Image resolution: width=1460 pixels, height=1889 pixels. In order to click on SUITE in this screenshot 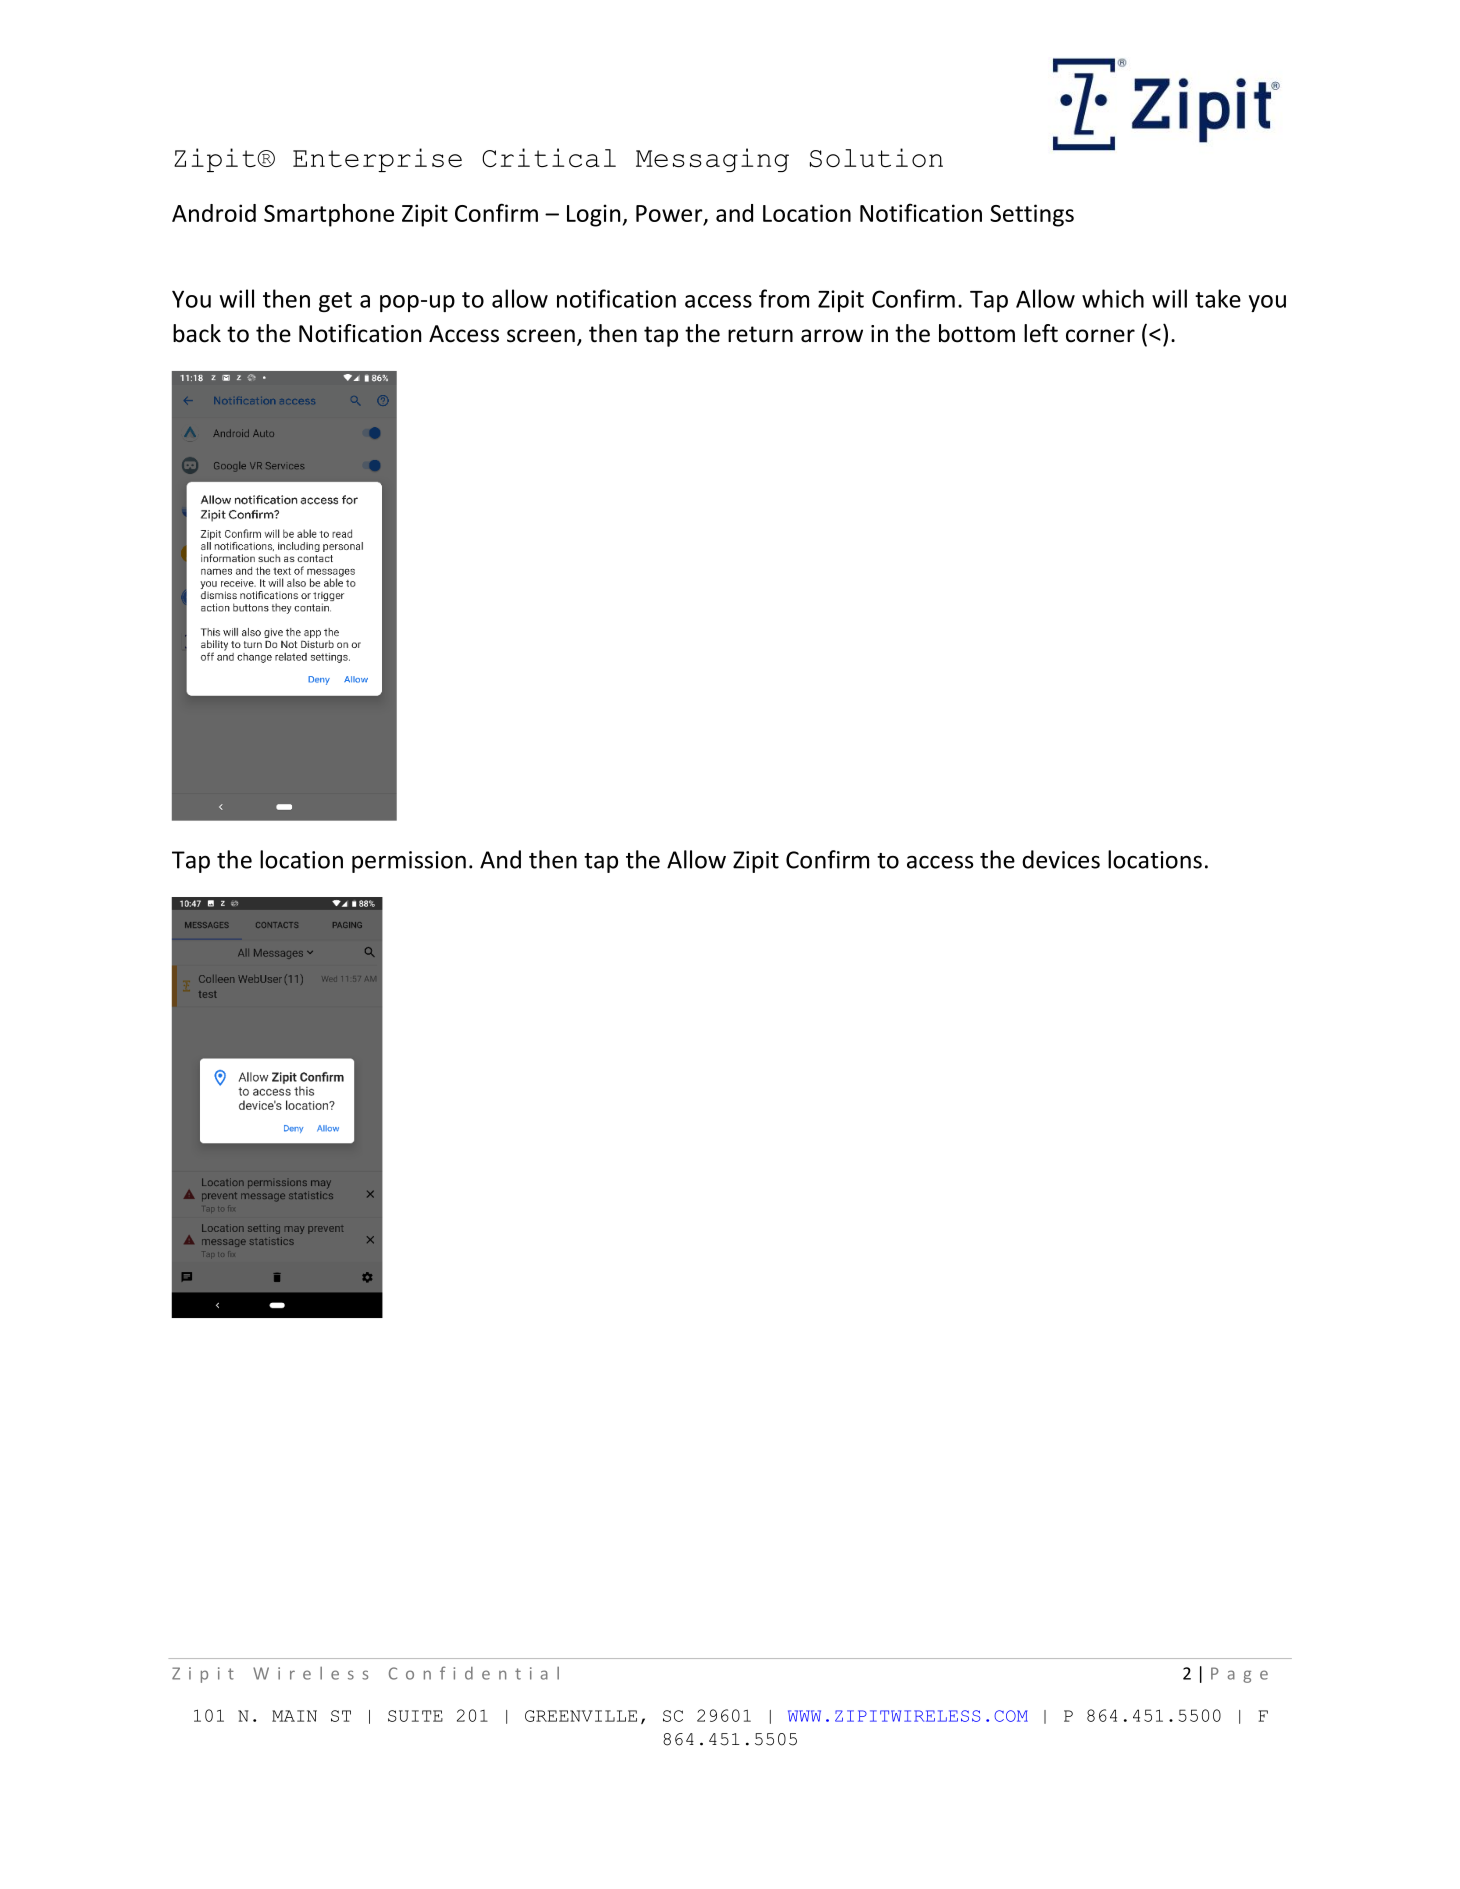, I will do `click(415, 1716)`.
